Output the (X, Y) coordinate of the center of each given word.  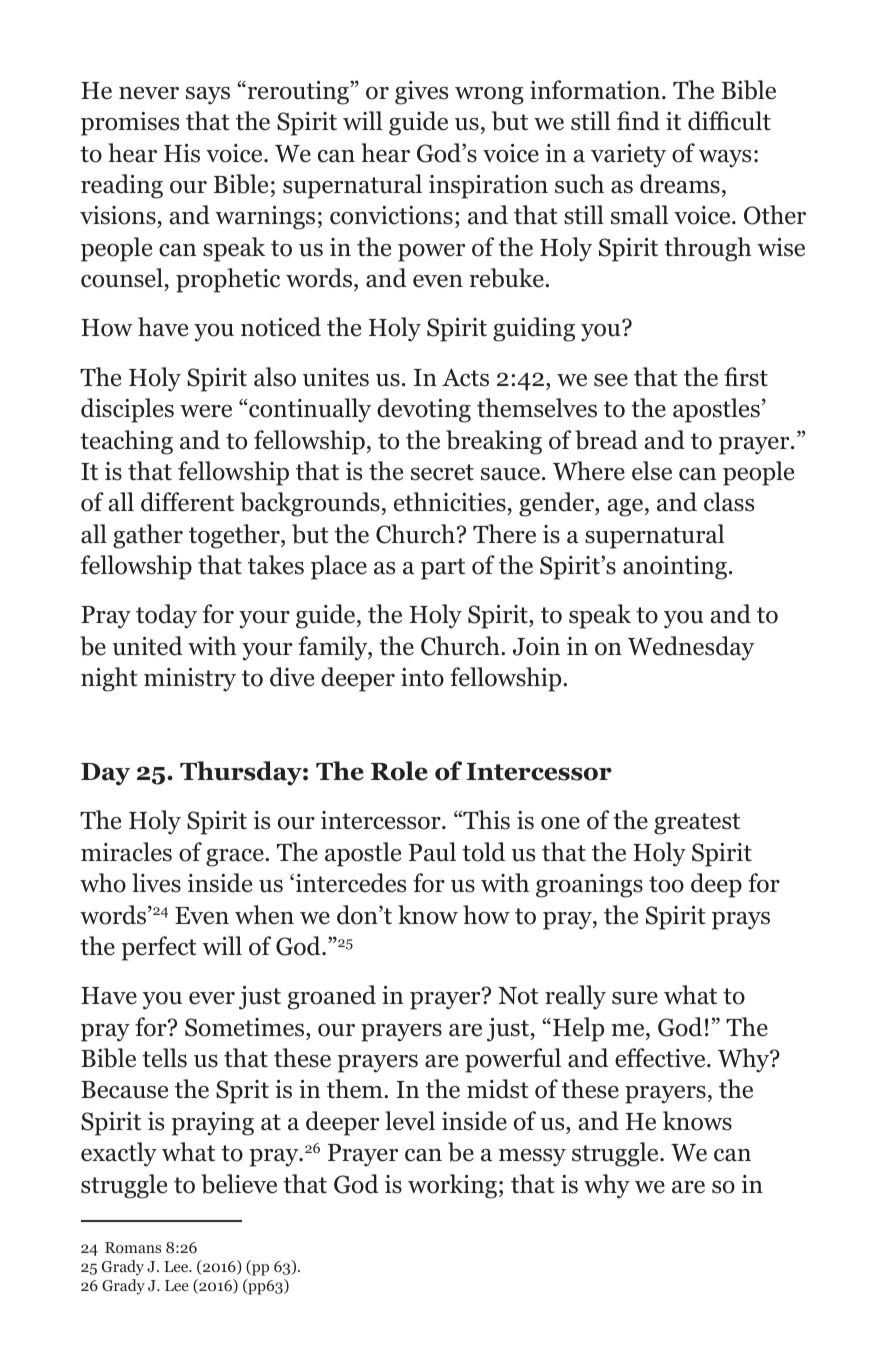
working (452, 1186)
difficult (729, 121)
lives (156, 883)
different (187, 502)
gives (421, 93)
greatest (697, 824)
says (208, 96)
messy (532, 1158)
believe (239, 1184)
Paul (432, 852)
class (729, 502)
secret (442, 472)
